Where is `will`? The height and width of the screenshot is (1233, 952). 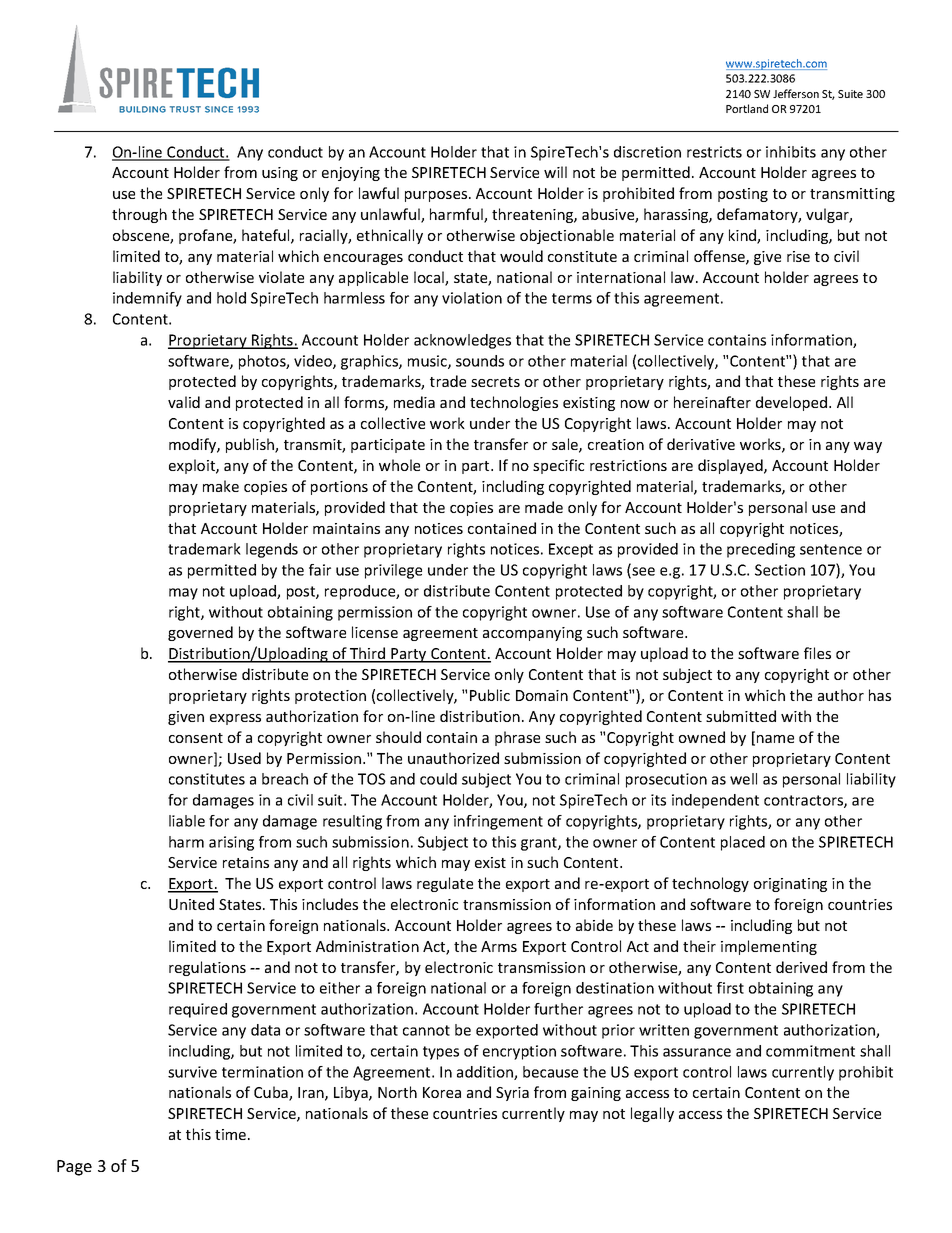
will is located at coordinates (555, 172).
